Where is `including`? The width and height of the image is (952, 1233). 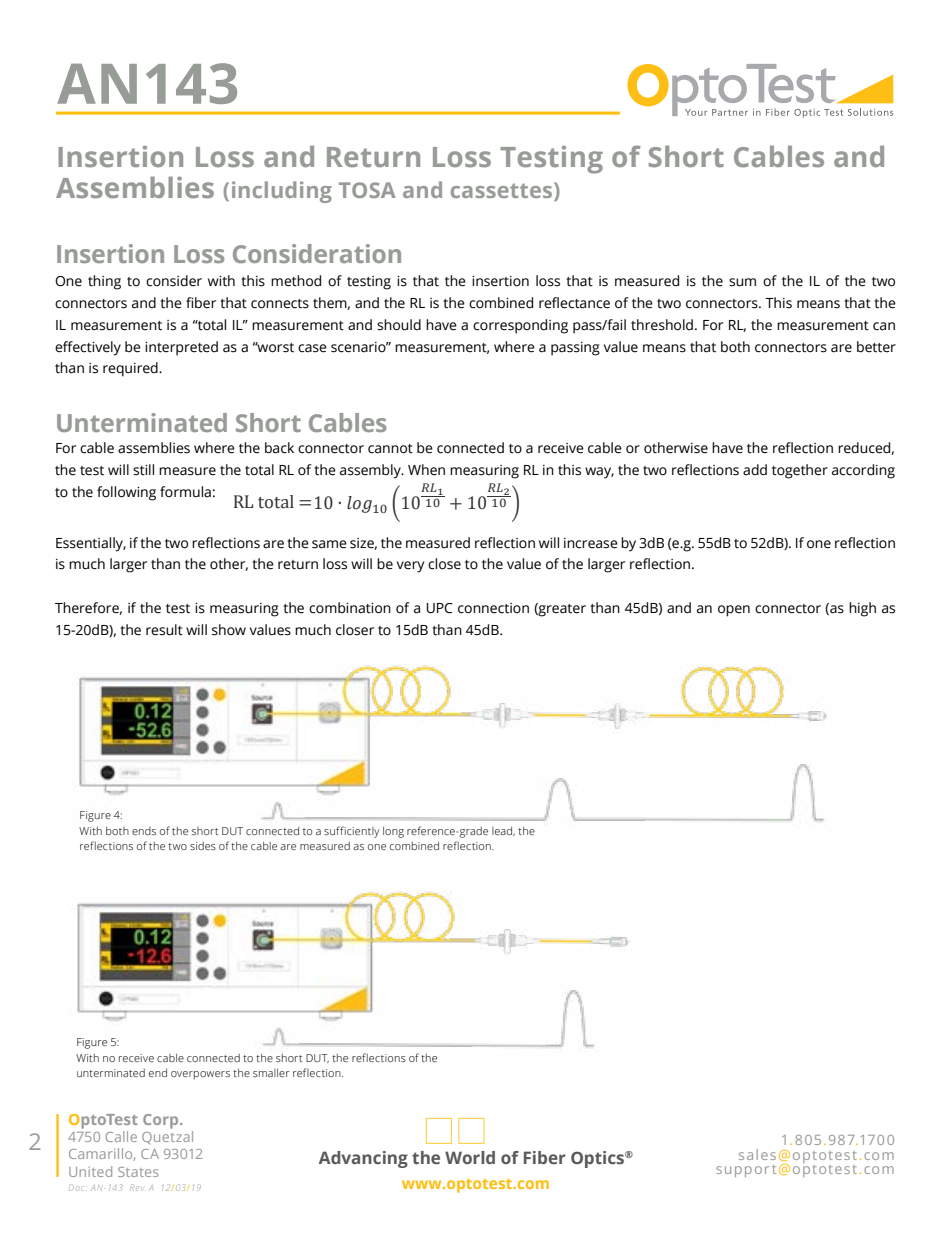
including is located at coordinates (282, 192).
